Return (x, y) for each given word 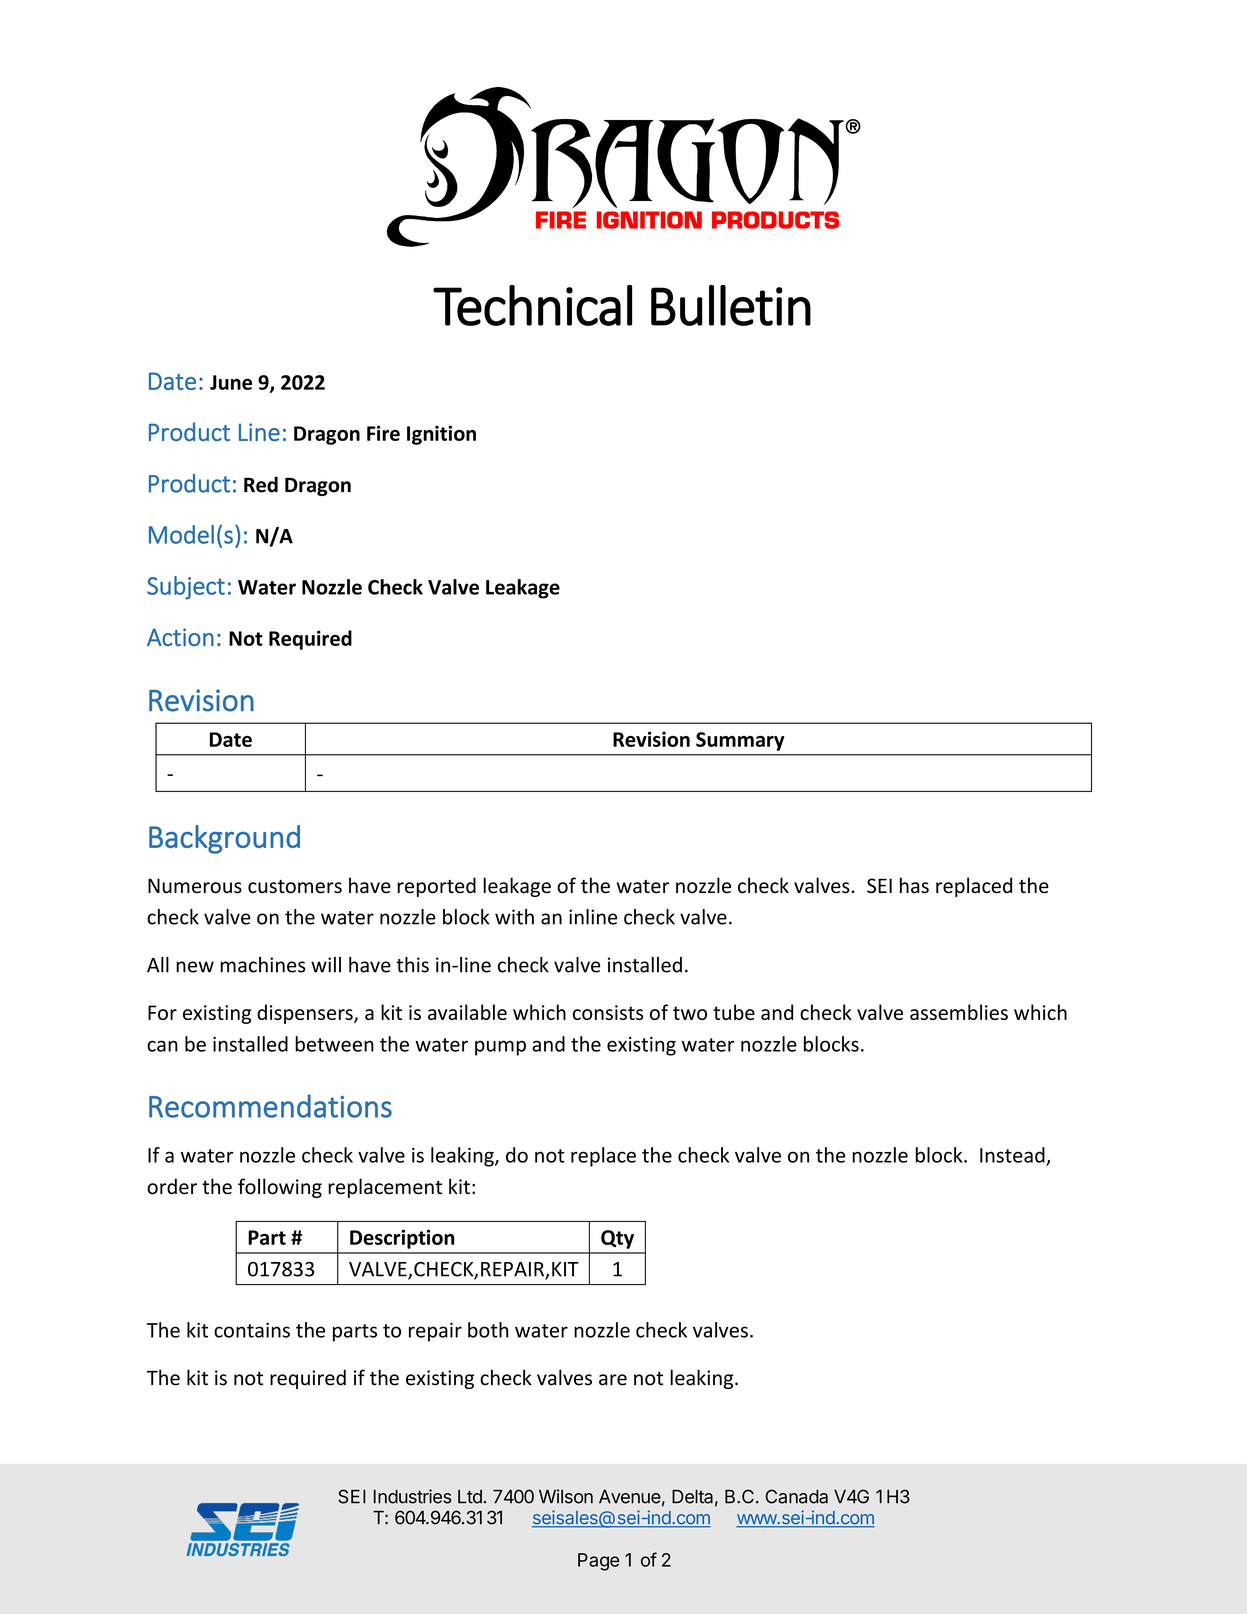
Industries (413, 1496)
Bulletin (731, 305)
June (231, 382)
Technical (532, 305)
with (514, 917)
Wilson (566, 1496)
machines (263, 965)
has (914, 885)
